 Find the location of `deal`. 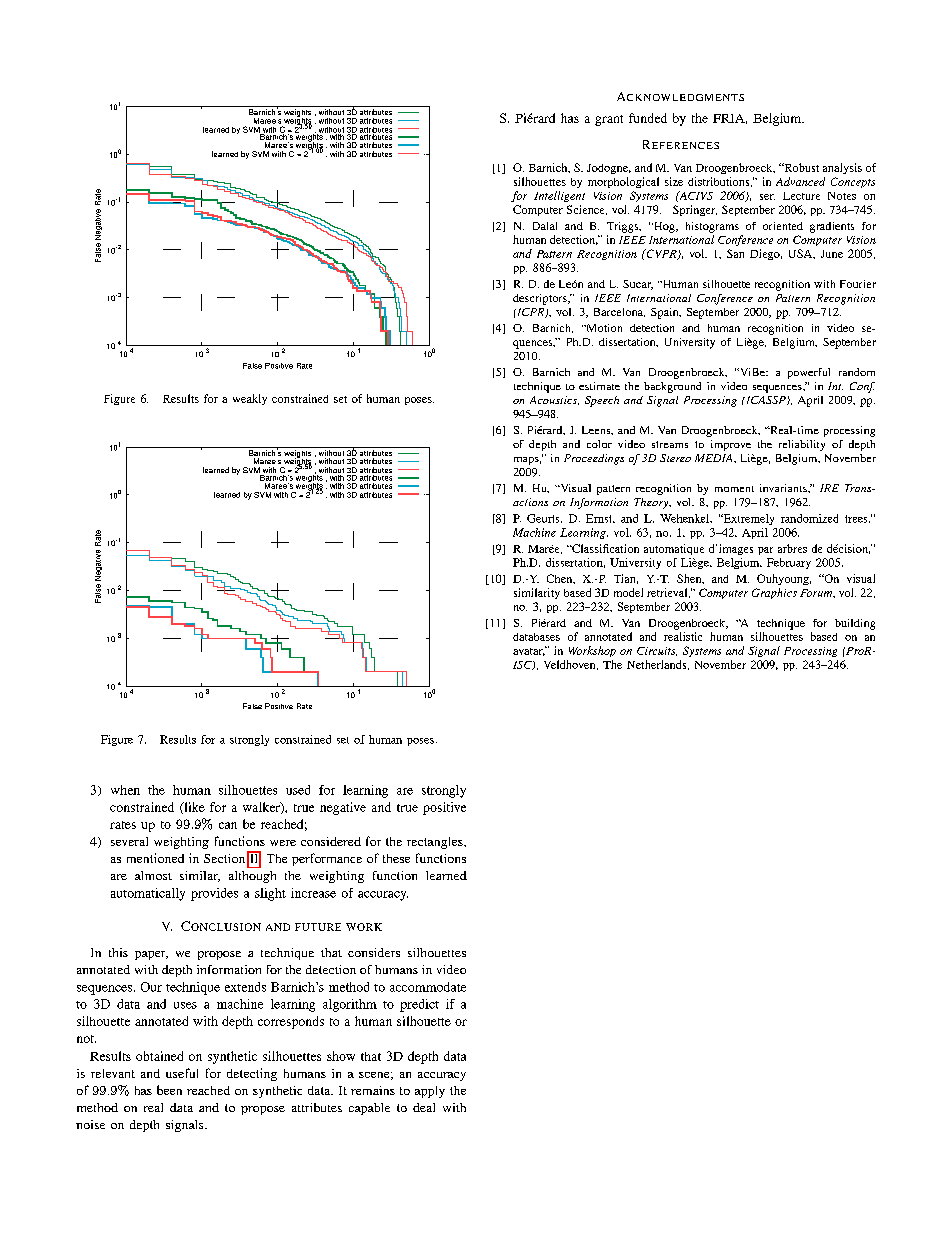

deal is located at coordinates (424, 1107).
